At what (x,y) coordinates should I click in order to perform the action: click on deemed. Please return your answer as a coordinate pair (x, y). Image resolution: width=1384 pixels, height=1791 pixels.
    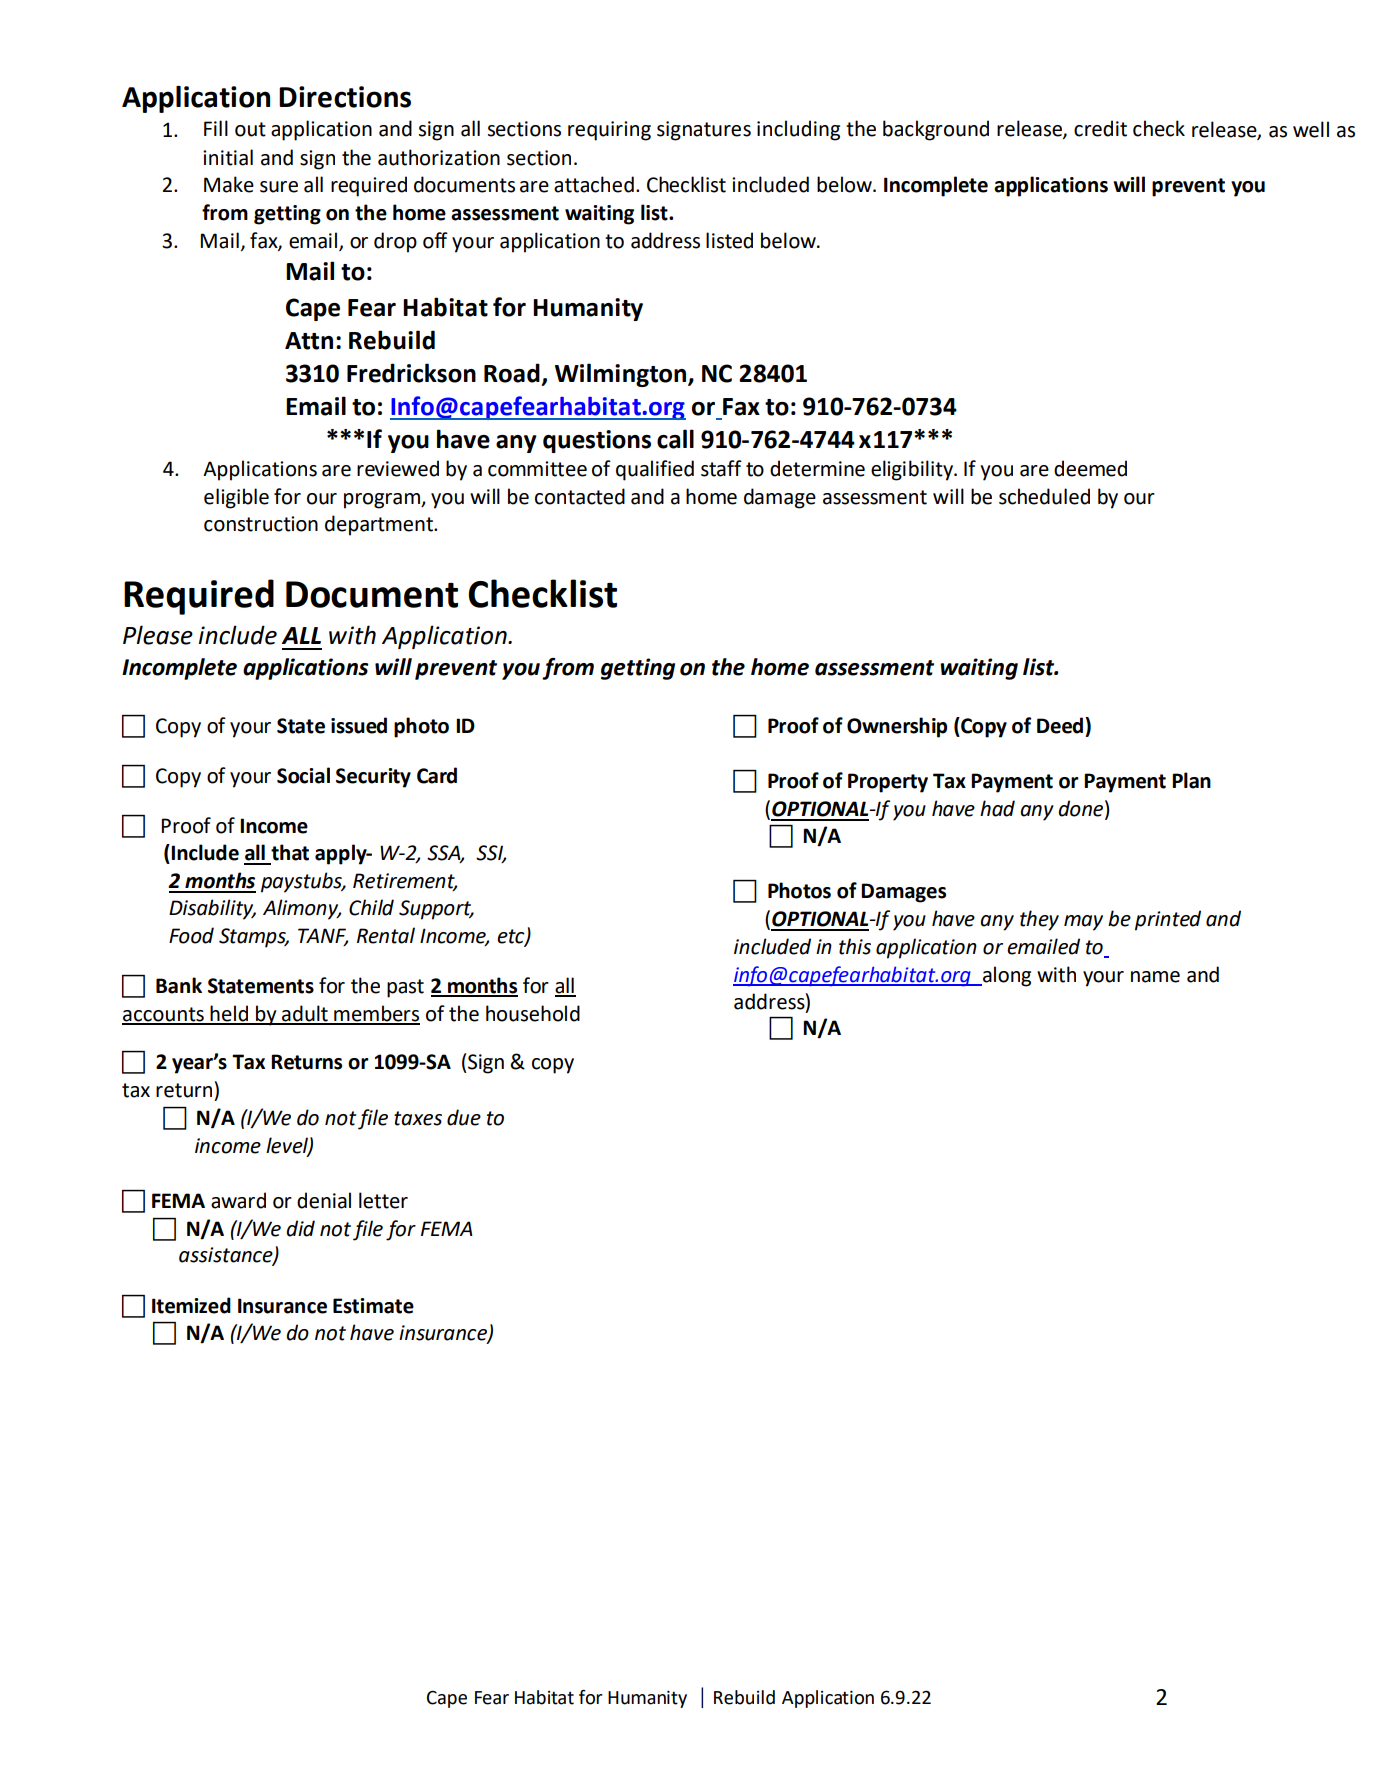
    Looking at the image, I should click on (1090, 468).
